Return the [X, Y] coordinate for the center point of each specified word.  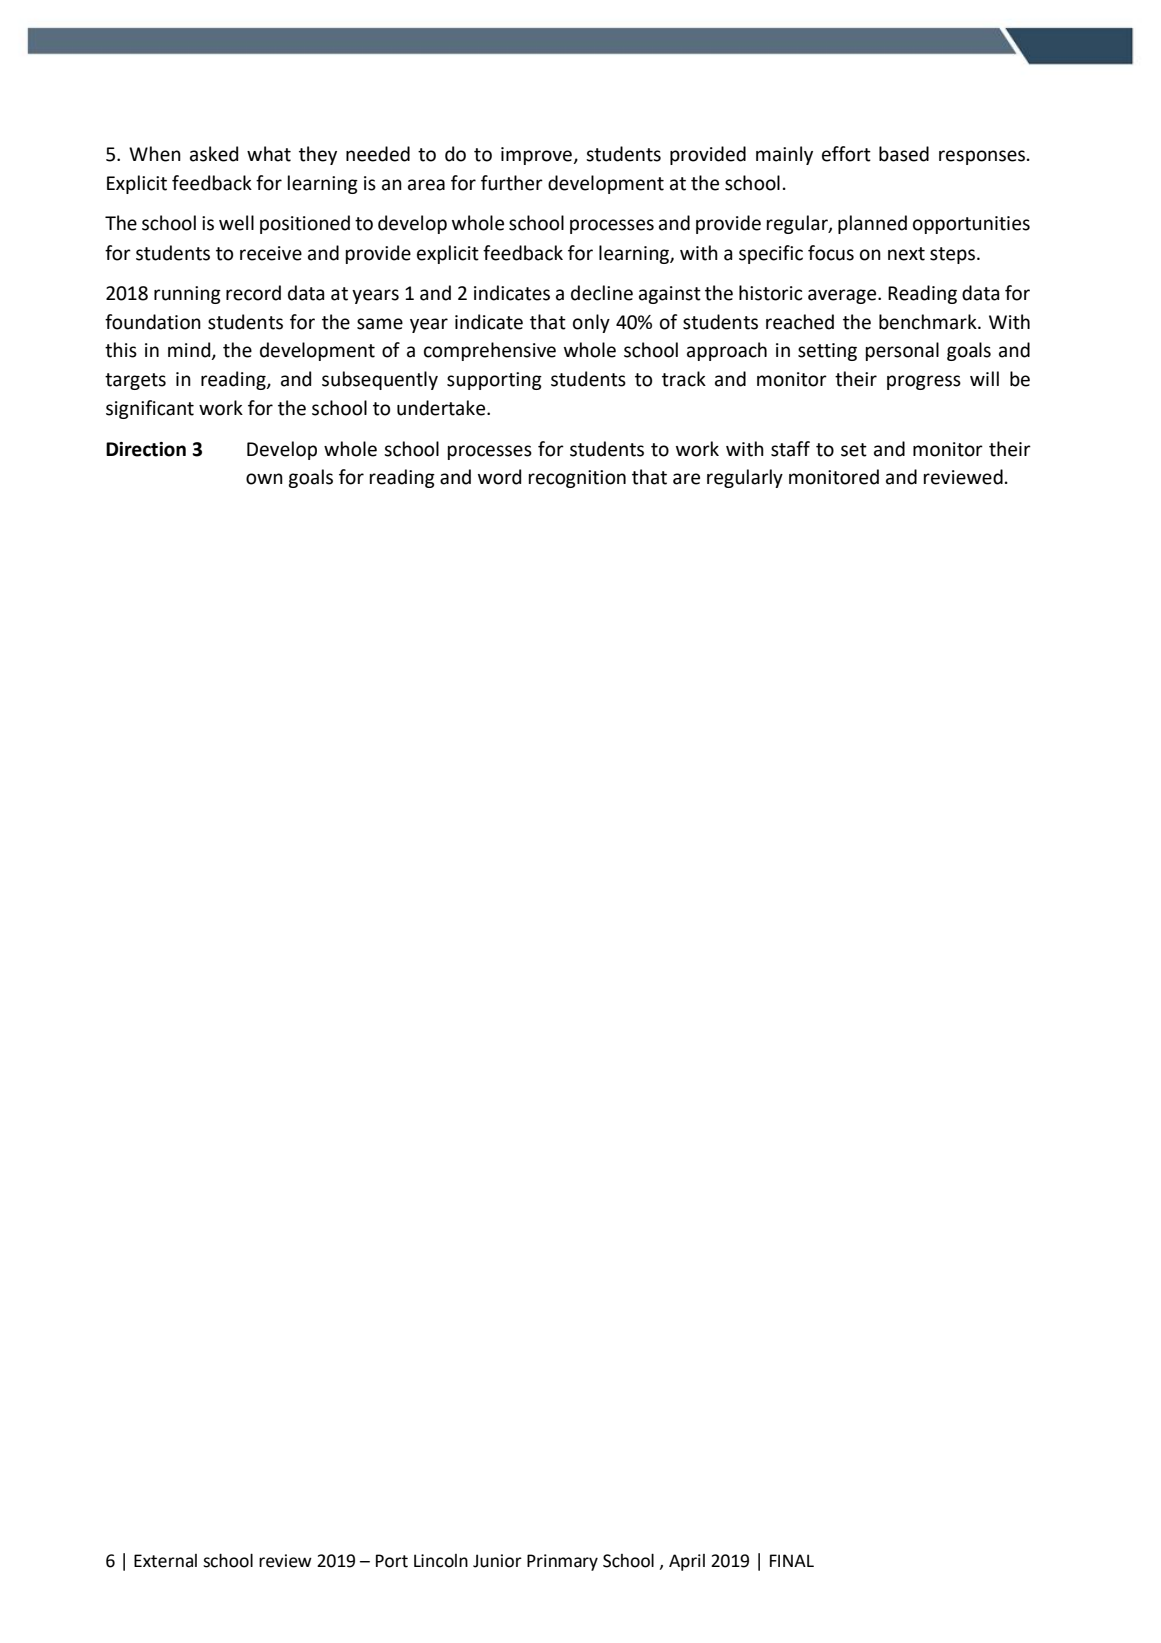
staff [790, 449]
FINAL [792, 1560]
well [236, 223]
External [165, 1561]
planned [872, 224]
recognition [577, 479]
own [264, 479]
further [512, 183]
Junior [497, 1561]
